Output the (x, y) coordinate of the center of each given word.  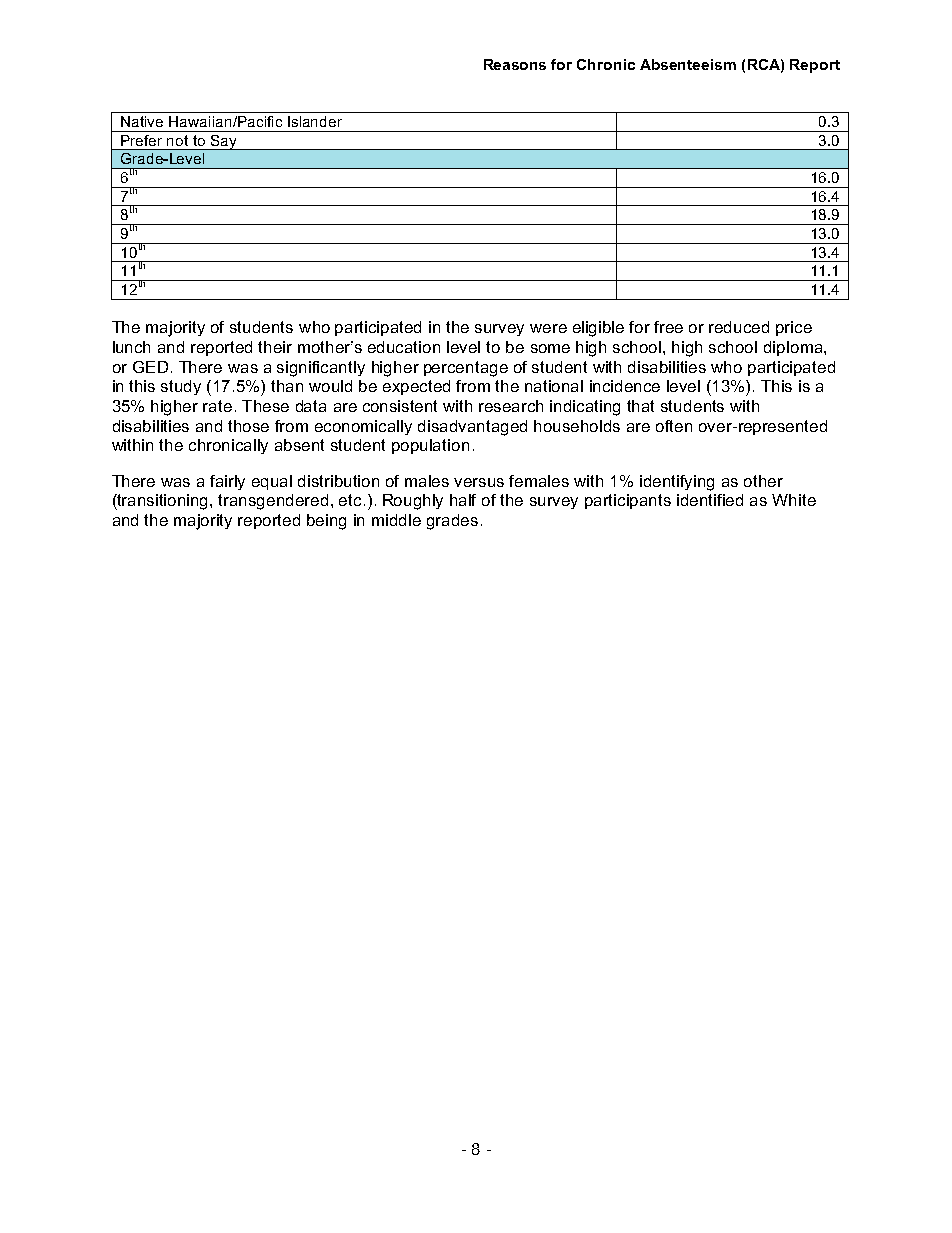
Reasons (515, 64)
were (548, 328)
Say (223, 142)
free (668, 327)
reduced (739, 327)
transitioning (163, 502)
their (275, 347)
